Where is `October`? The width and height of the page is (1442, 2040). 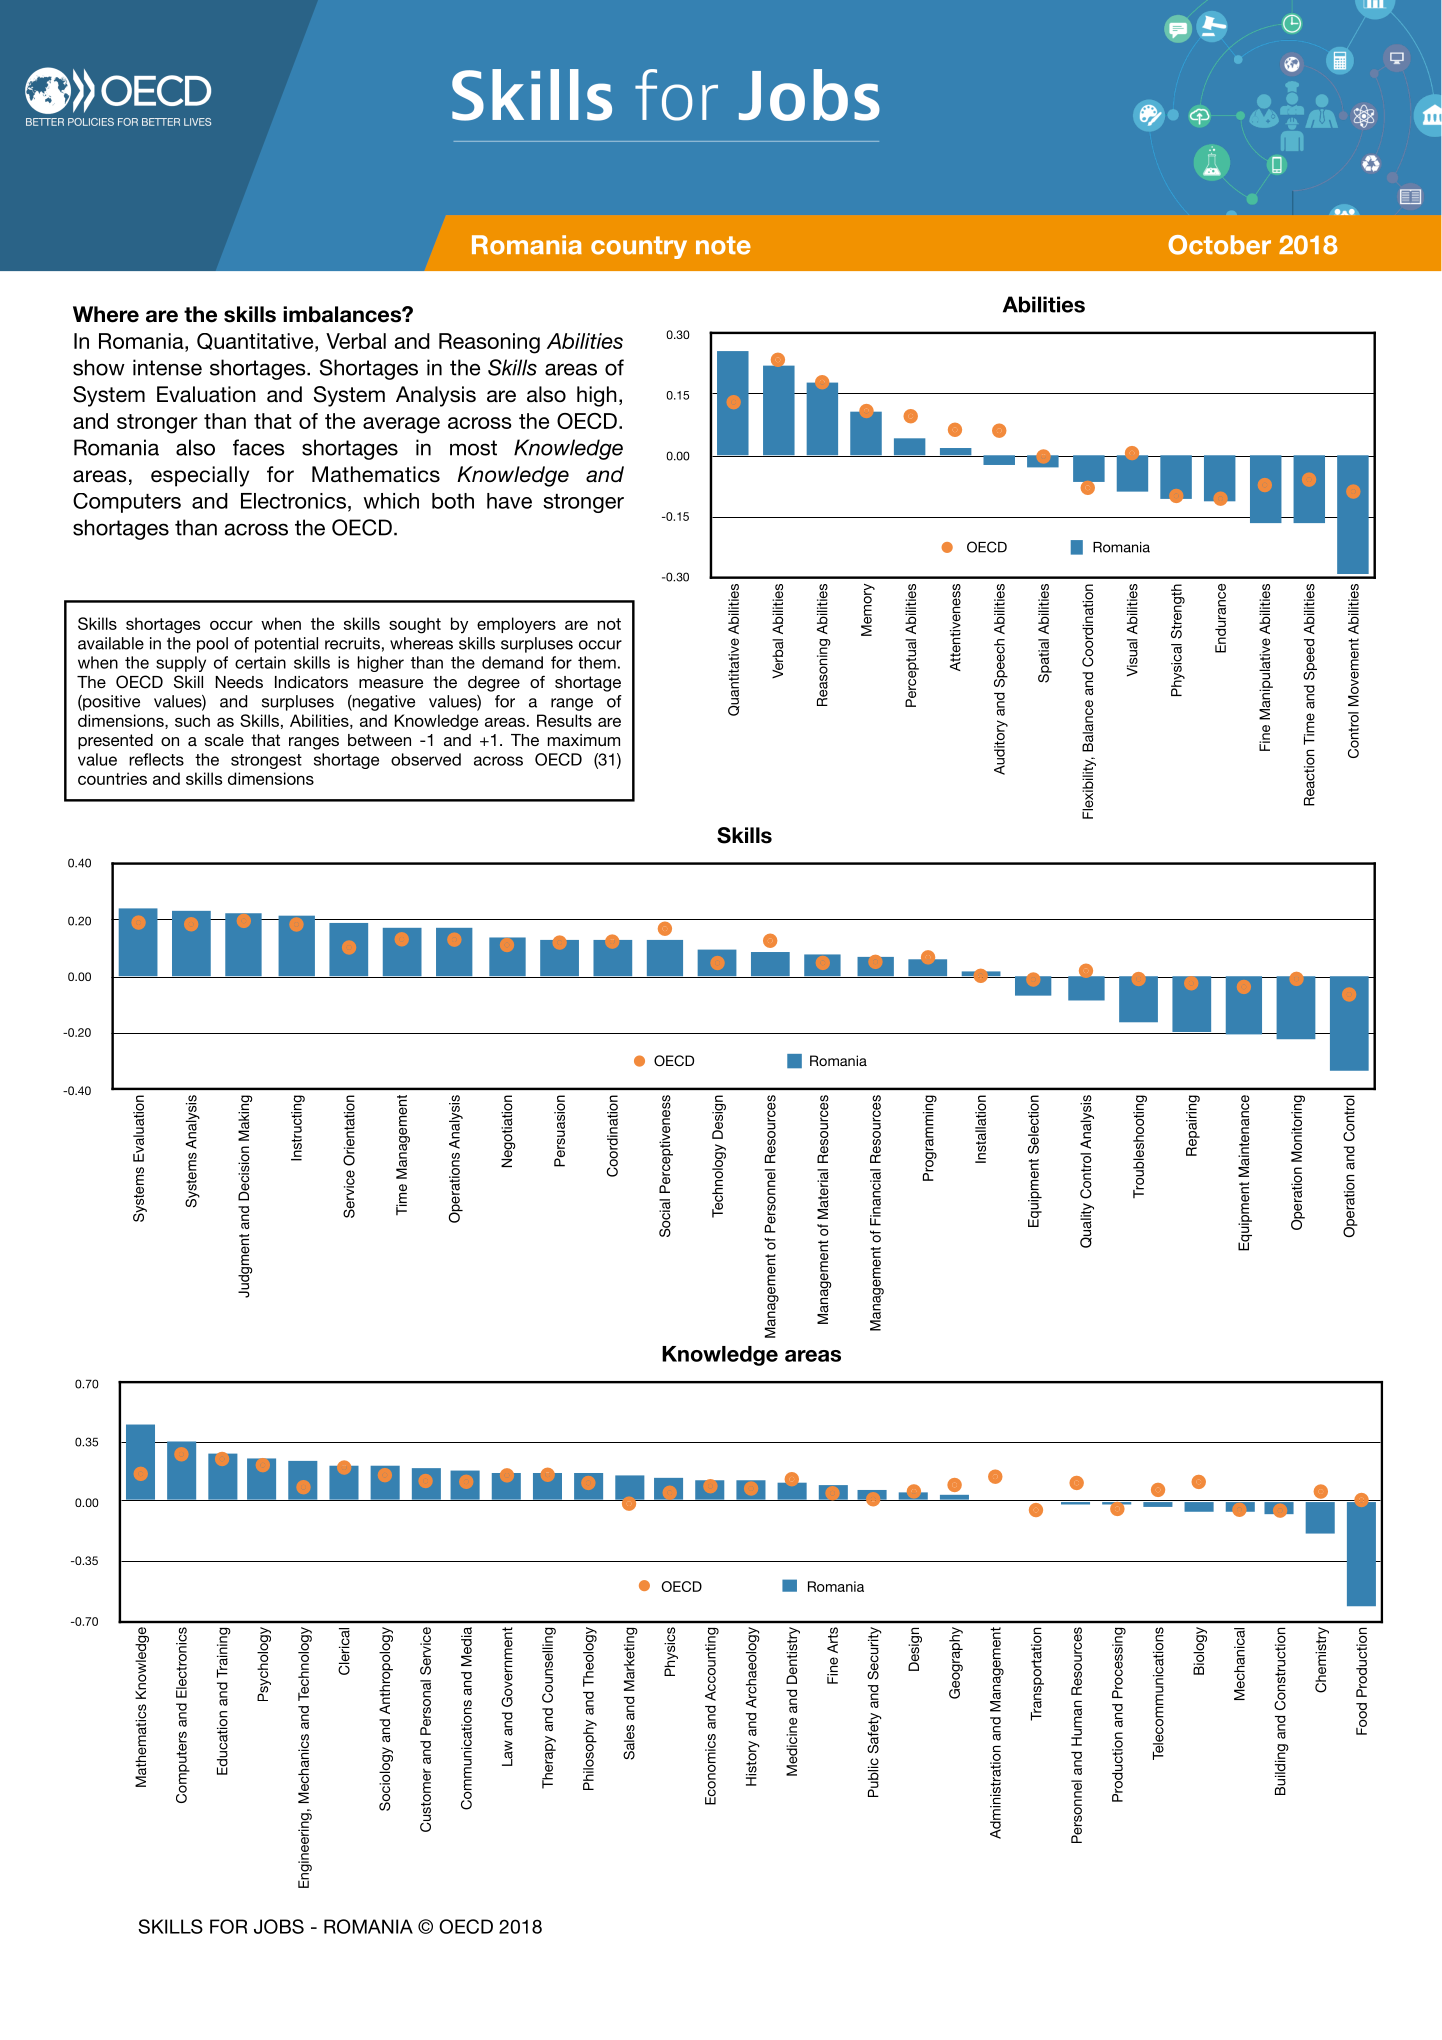
October is located at coordinates (1219, 245).
